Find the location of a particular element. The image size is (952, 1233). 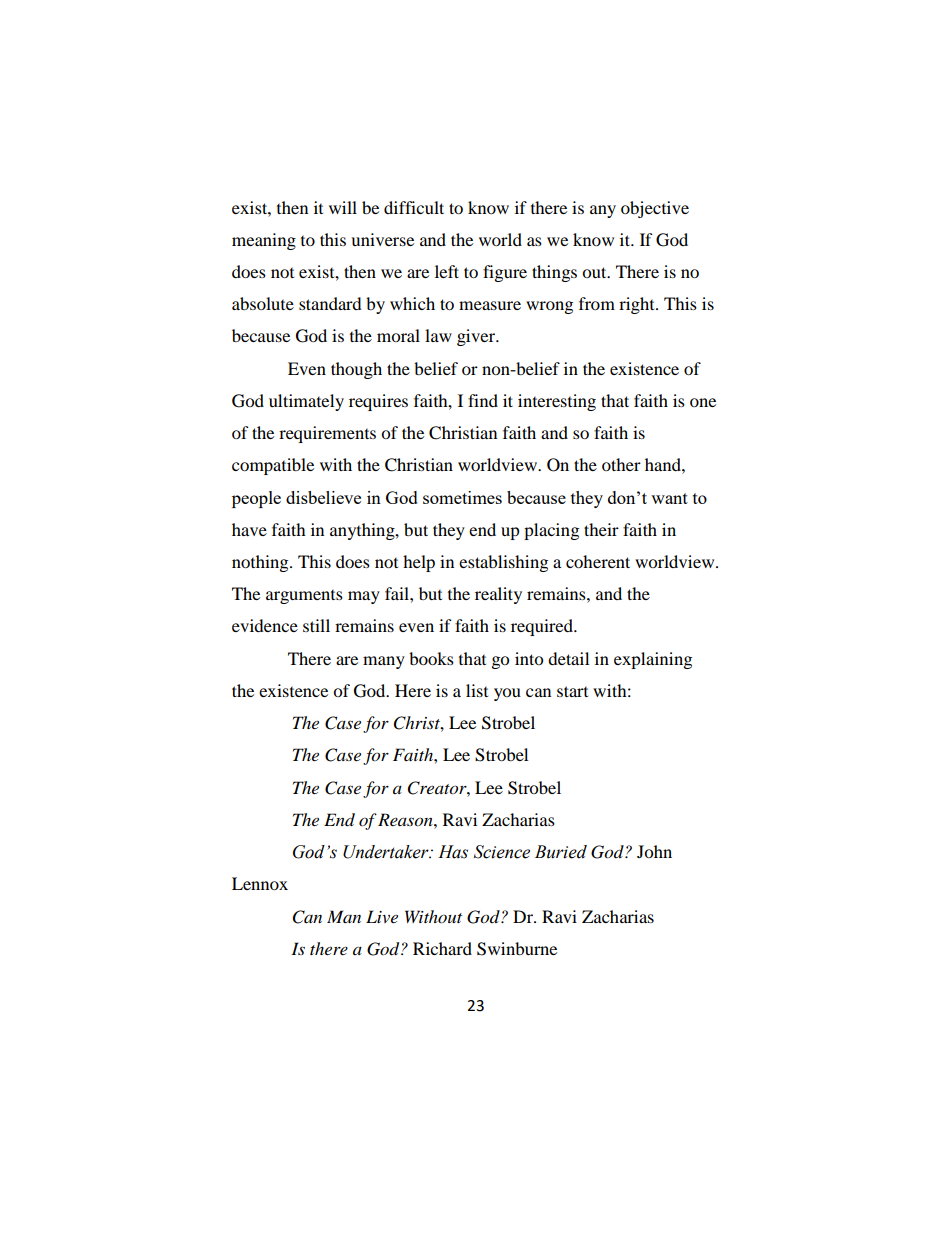

ultimately is located at coordinates (306, 402).
